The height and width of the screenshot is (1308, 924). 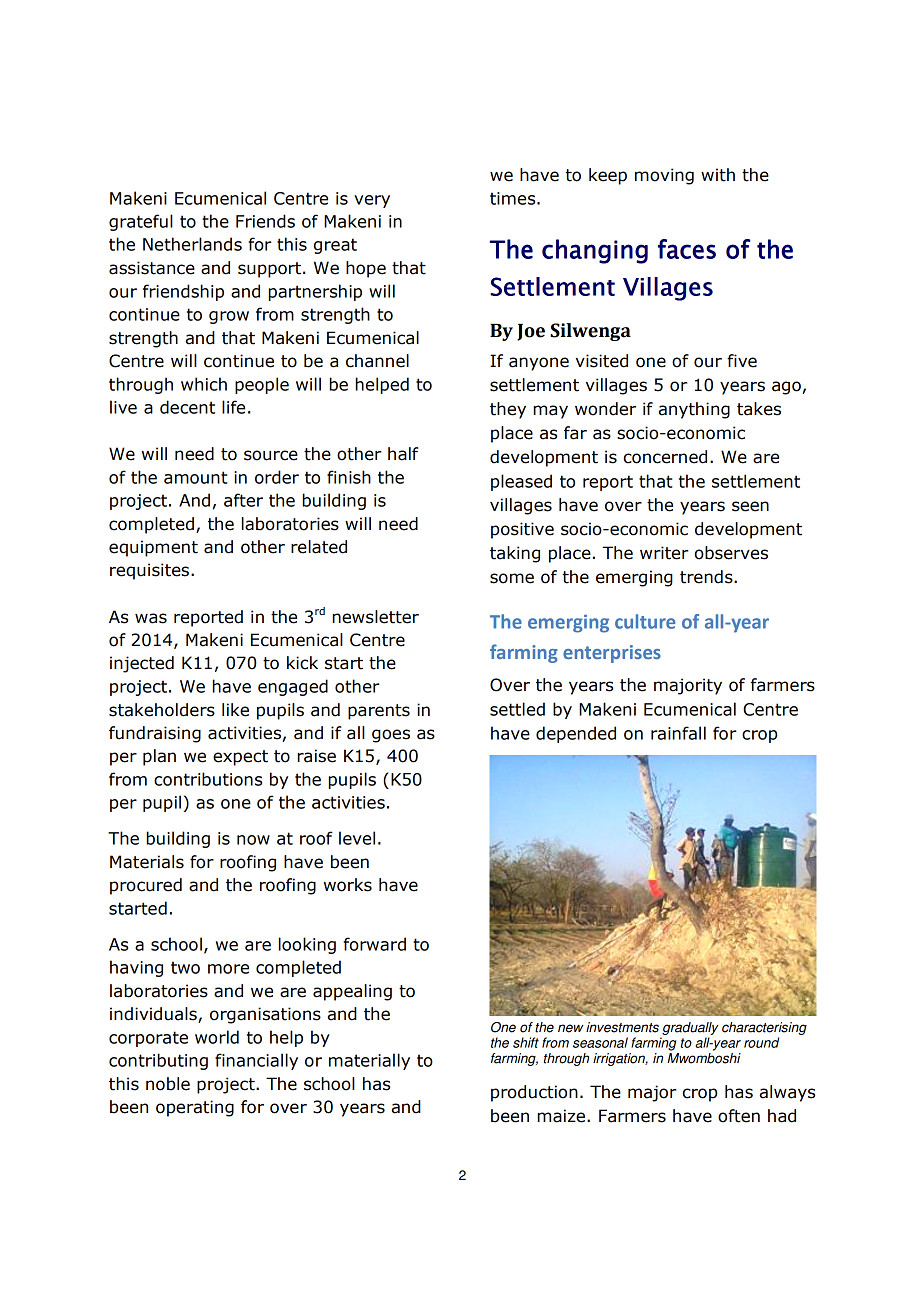 What do you see at coordinates (153, 548) in the screenshot?
I see `equipment` at bounding box center [153, 548].
